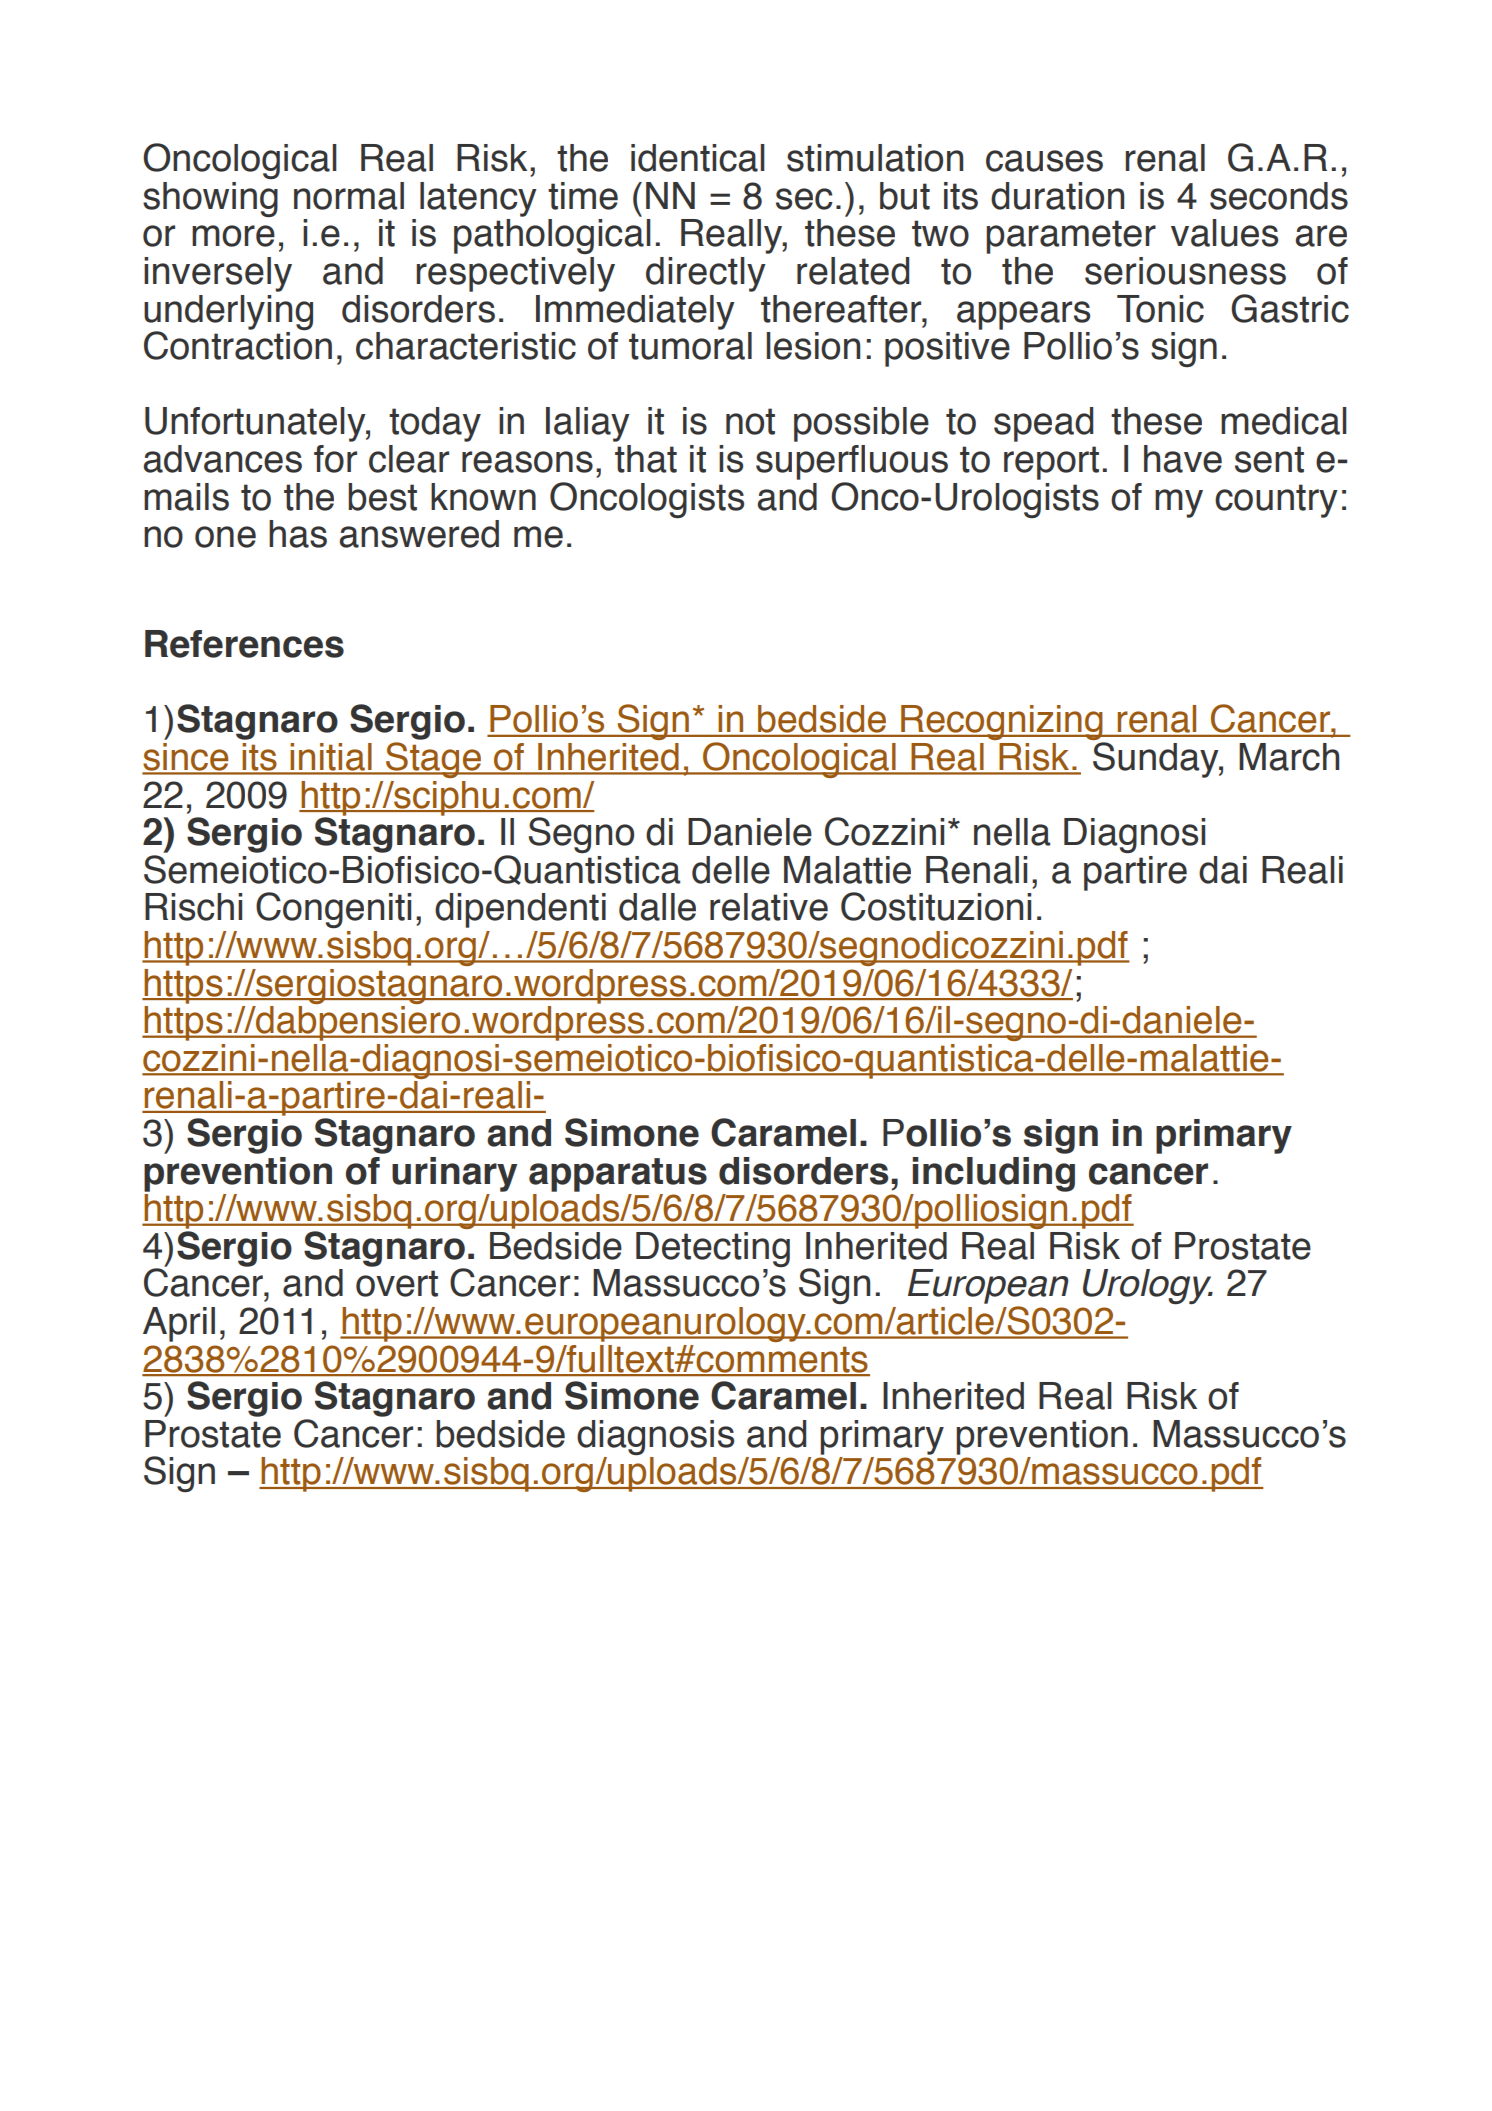  Describe the element at coordinates (1224, 233) in the page. I see `values` at that location.
